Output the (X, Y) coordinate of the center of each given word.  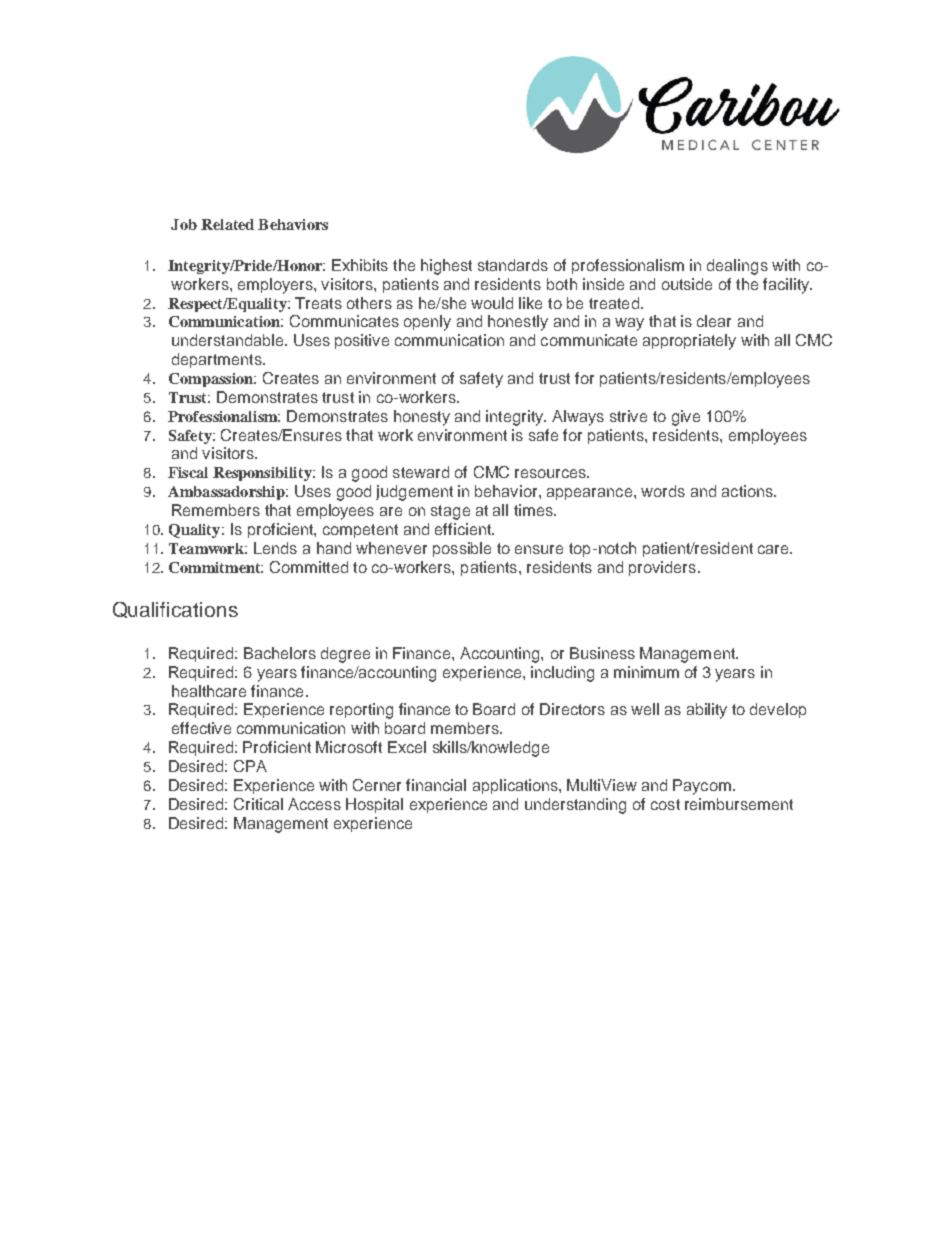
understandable (229, 340)
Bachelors (280, 653)
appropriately (689, 342)
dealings (737, 267)
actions (748, 491)
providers (662, 568)
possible (462, 549)
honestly (518, 323)
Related (227, 224)
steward (421, 472)
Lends (275, 548)
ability (707, 711)
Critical (258, 804)
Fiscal (188, 472)
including (562, 674)
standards (513, 265)
